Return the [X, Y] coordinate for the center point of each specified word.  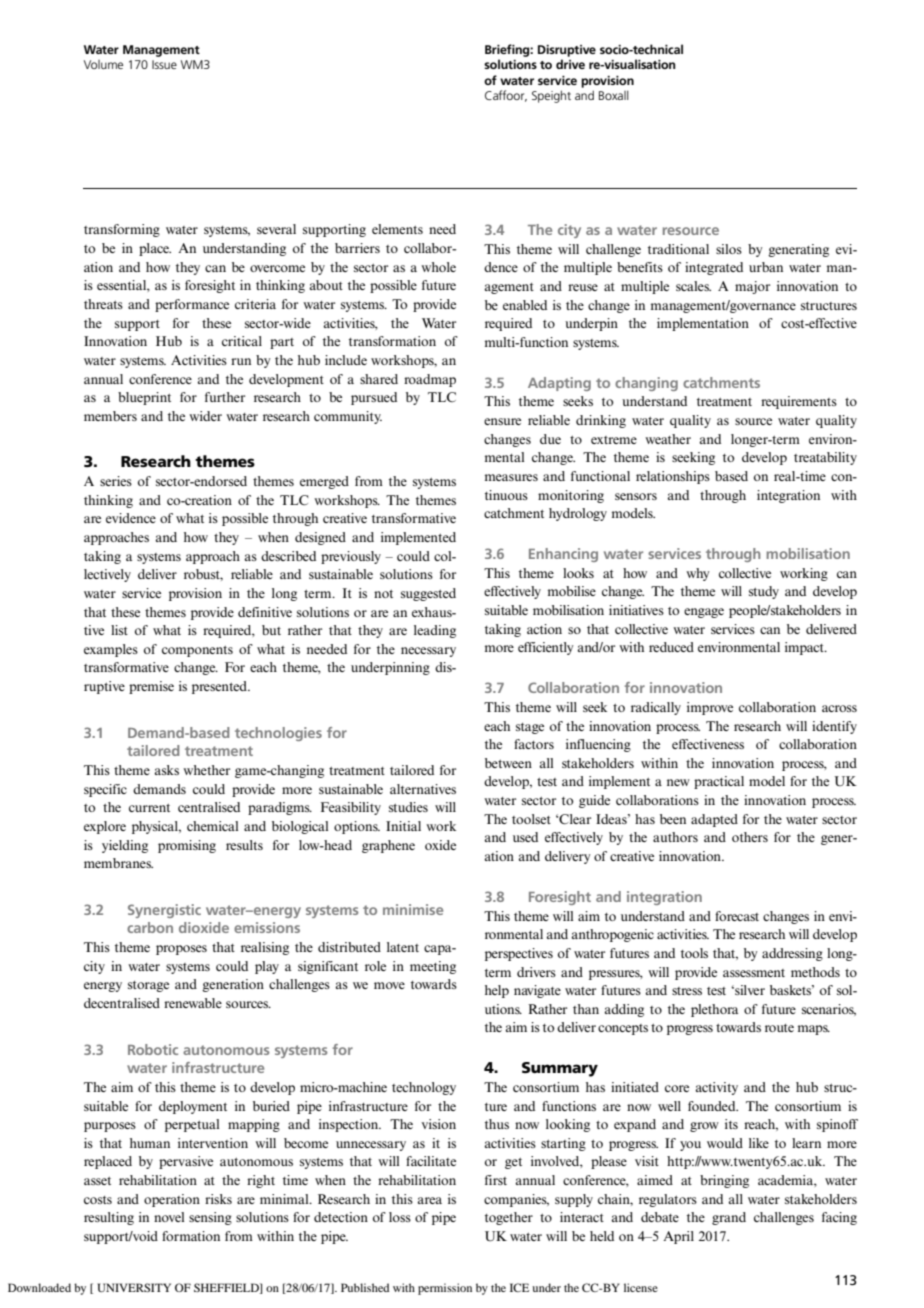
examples [111, 650]
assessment [754, 973]
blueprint [144, 398]
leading [435, 631]
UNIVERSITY [134, 1287]
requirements [799, 402]
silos [729, 249]
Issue [164, 64]
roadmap [430, 380]
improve [710, 708]
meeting [433, 967]
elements [397, 229]
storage [148, 986]
